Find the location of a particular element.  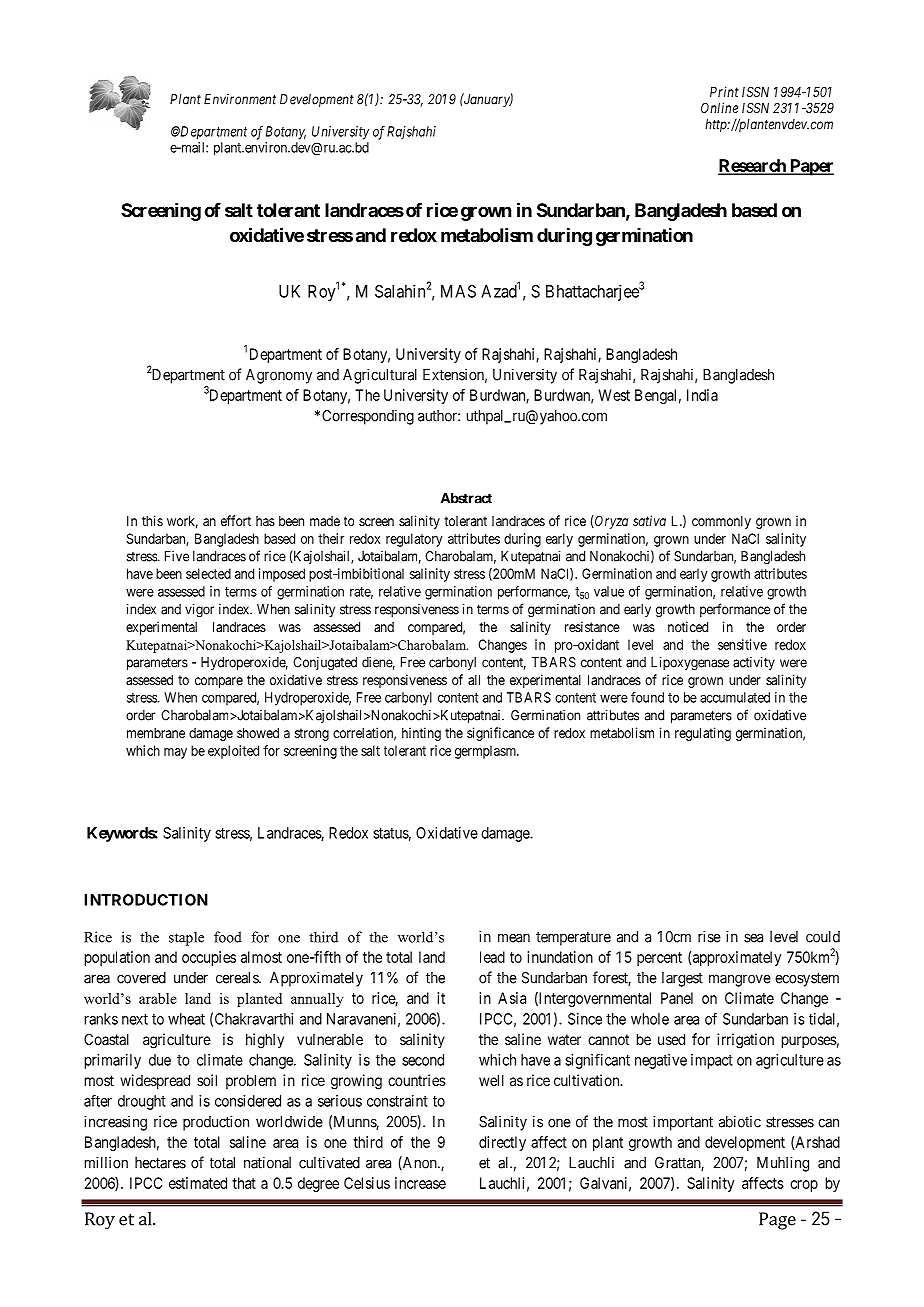

Online is located at coordinates (719, 107).
